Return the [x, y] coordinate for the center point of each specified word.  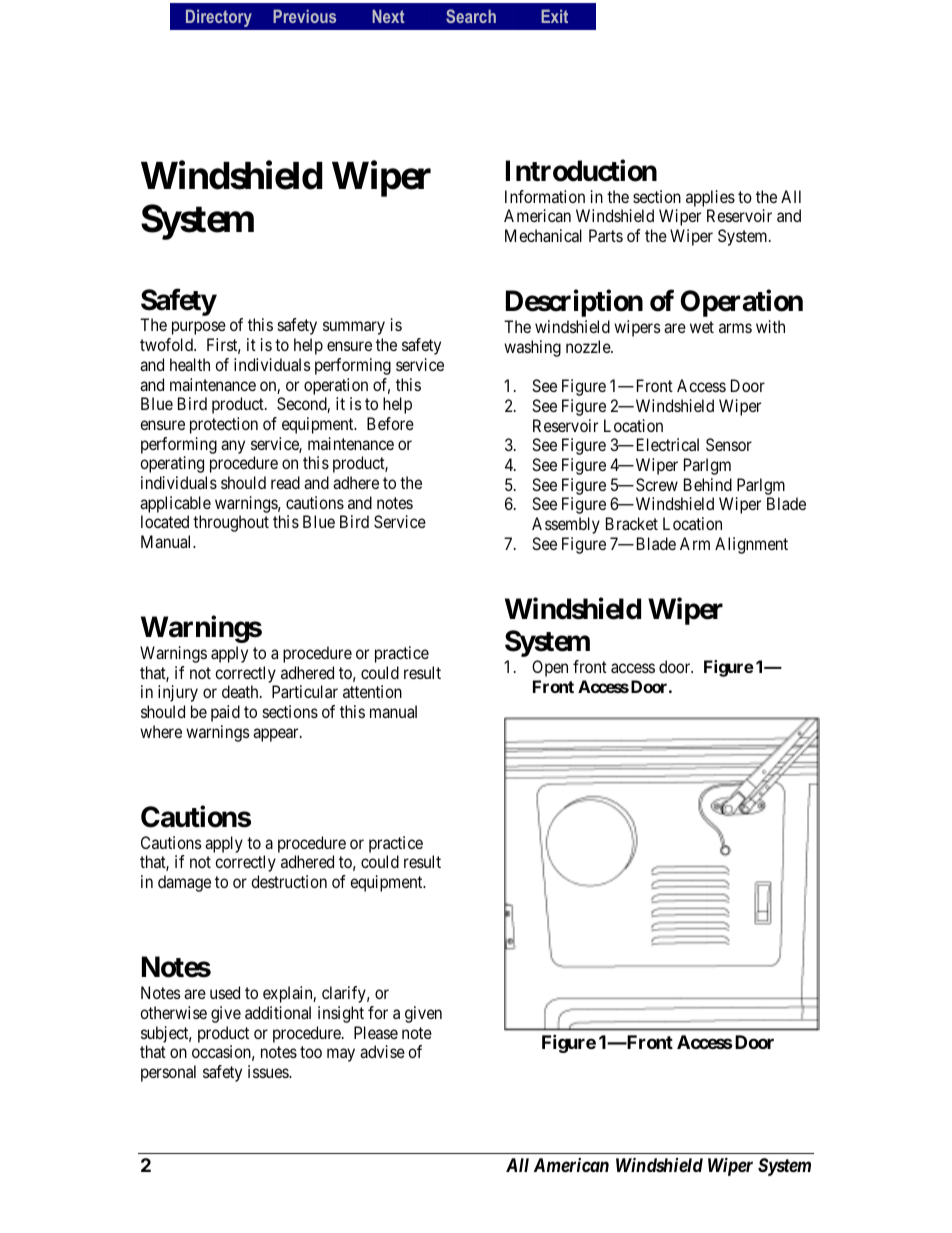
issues [269, 1071]
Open [550, 668]
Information [545, 196]
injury [178, 693]
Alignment [751, 545]
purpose [199, 328]
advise [382, 1051]
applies [710, 198]
